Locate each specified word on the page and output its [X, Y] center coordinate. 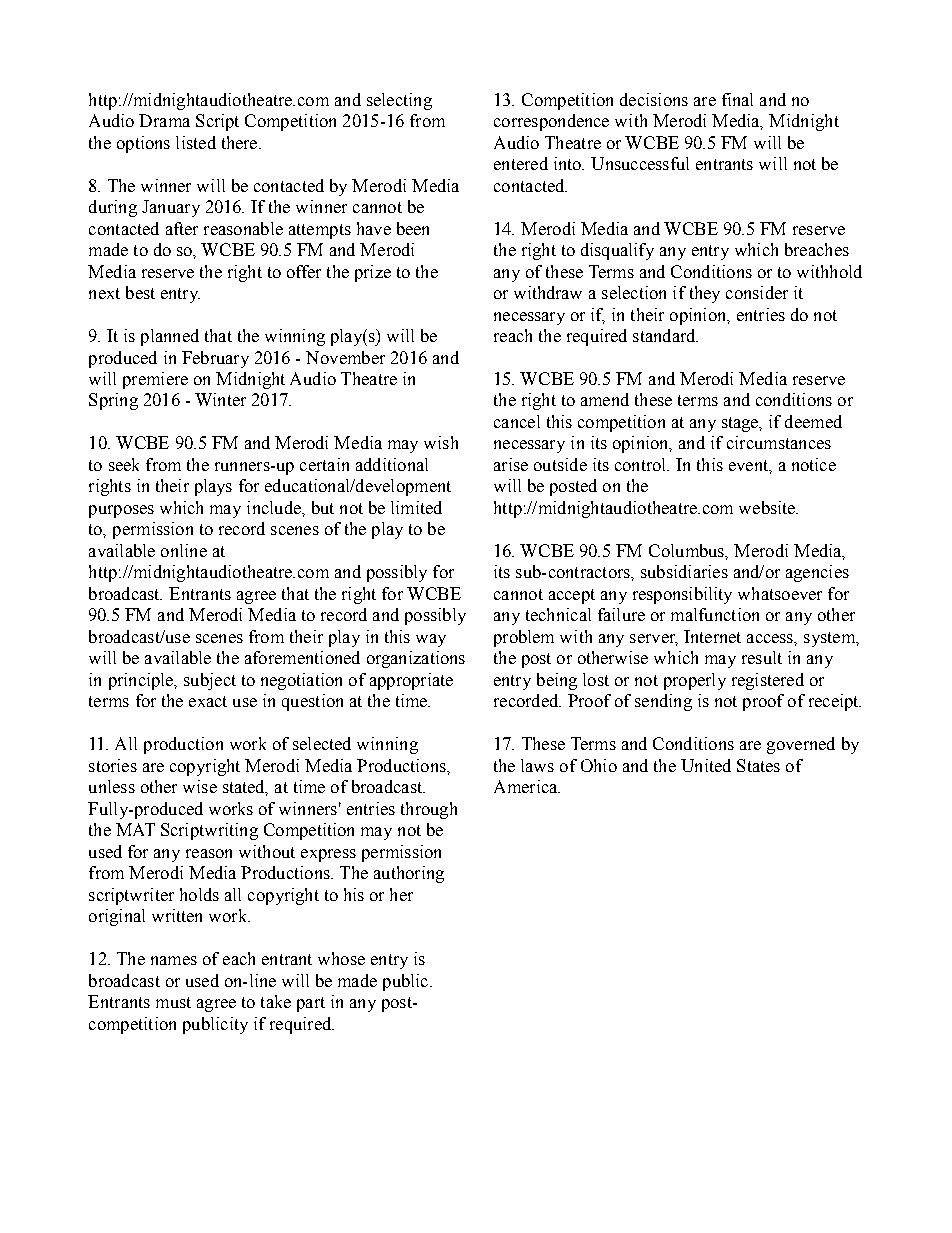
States [758, 765]
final [737, 99]
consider [757, 292]
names [174, 960]
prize [373, 273]
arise [511, 464]
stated [245, 788]
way [431, 640]
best [140, 292]
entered [521, 163]
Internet [712, 636]
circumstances [779, 442]
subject [210, 681]
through [429, 810]
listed [196, 142]
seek [124, 464]
